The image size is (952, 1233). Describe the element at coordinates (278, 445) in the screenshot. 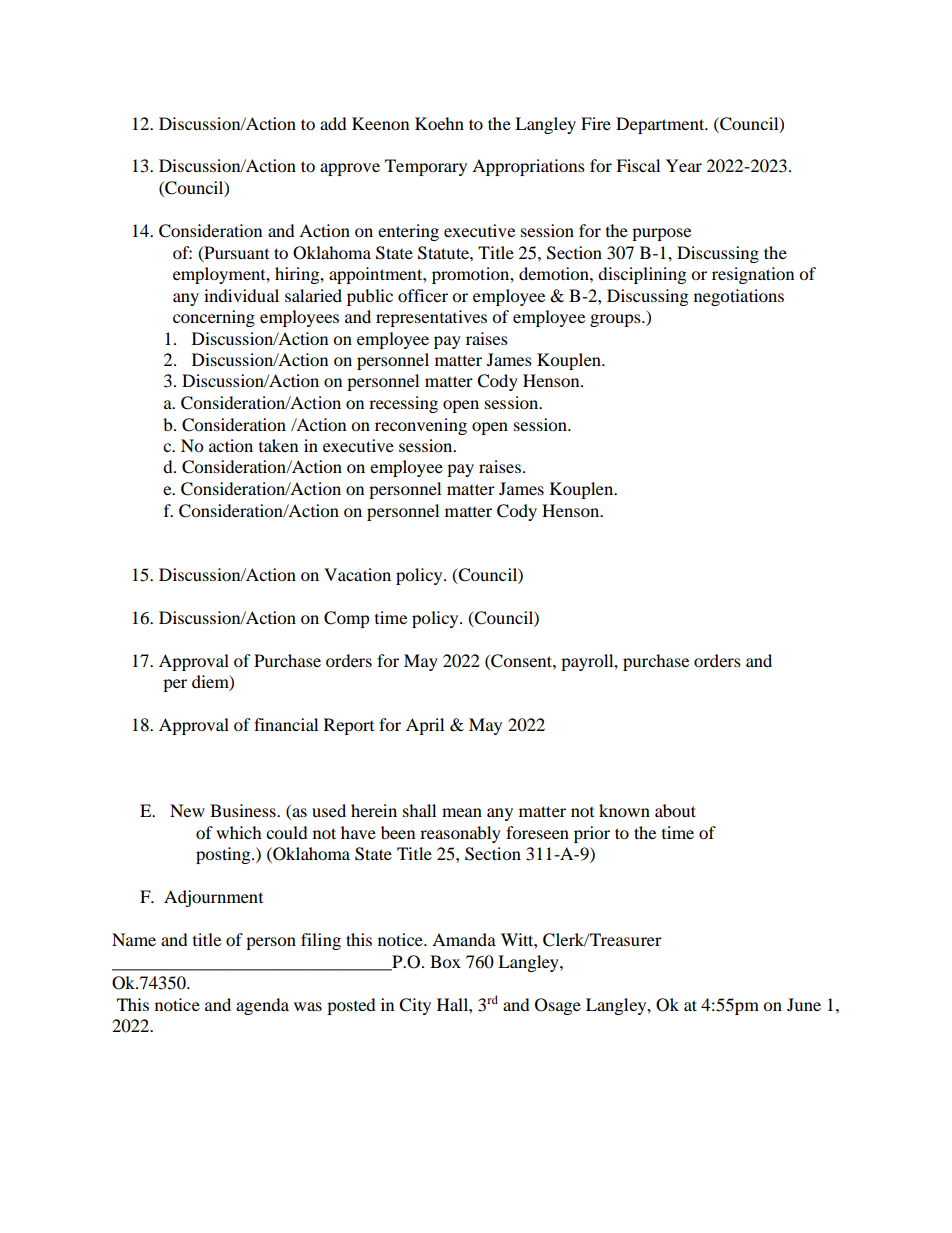

I see `taken` at that location.
